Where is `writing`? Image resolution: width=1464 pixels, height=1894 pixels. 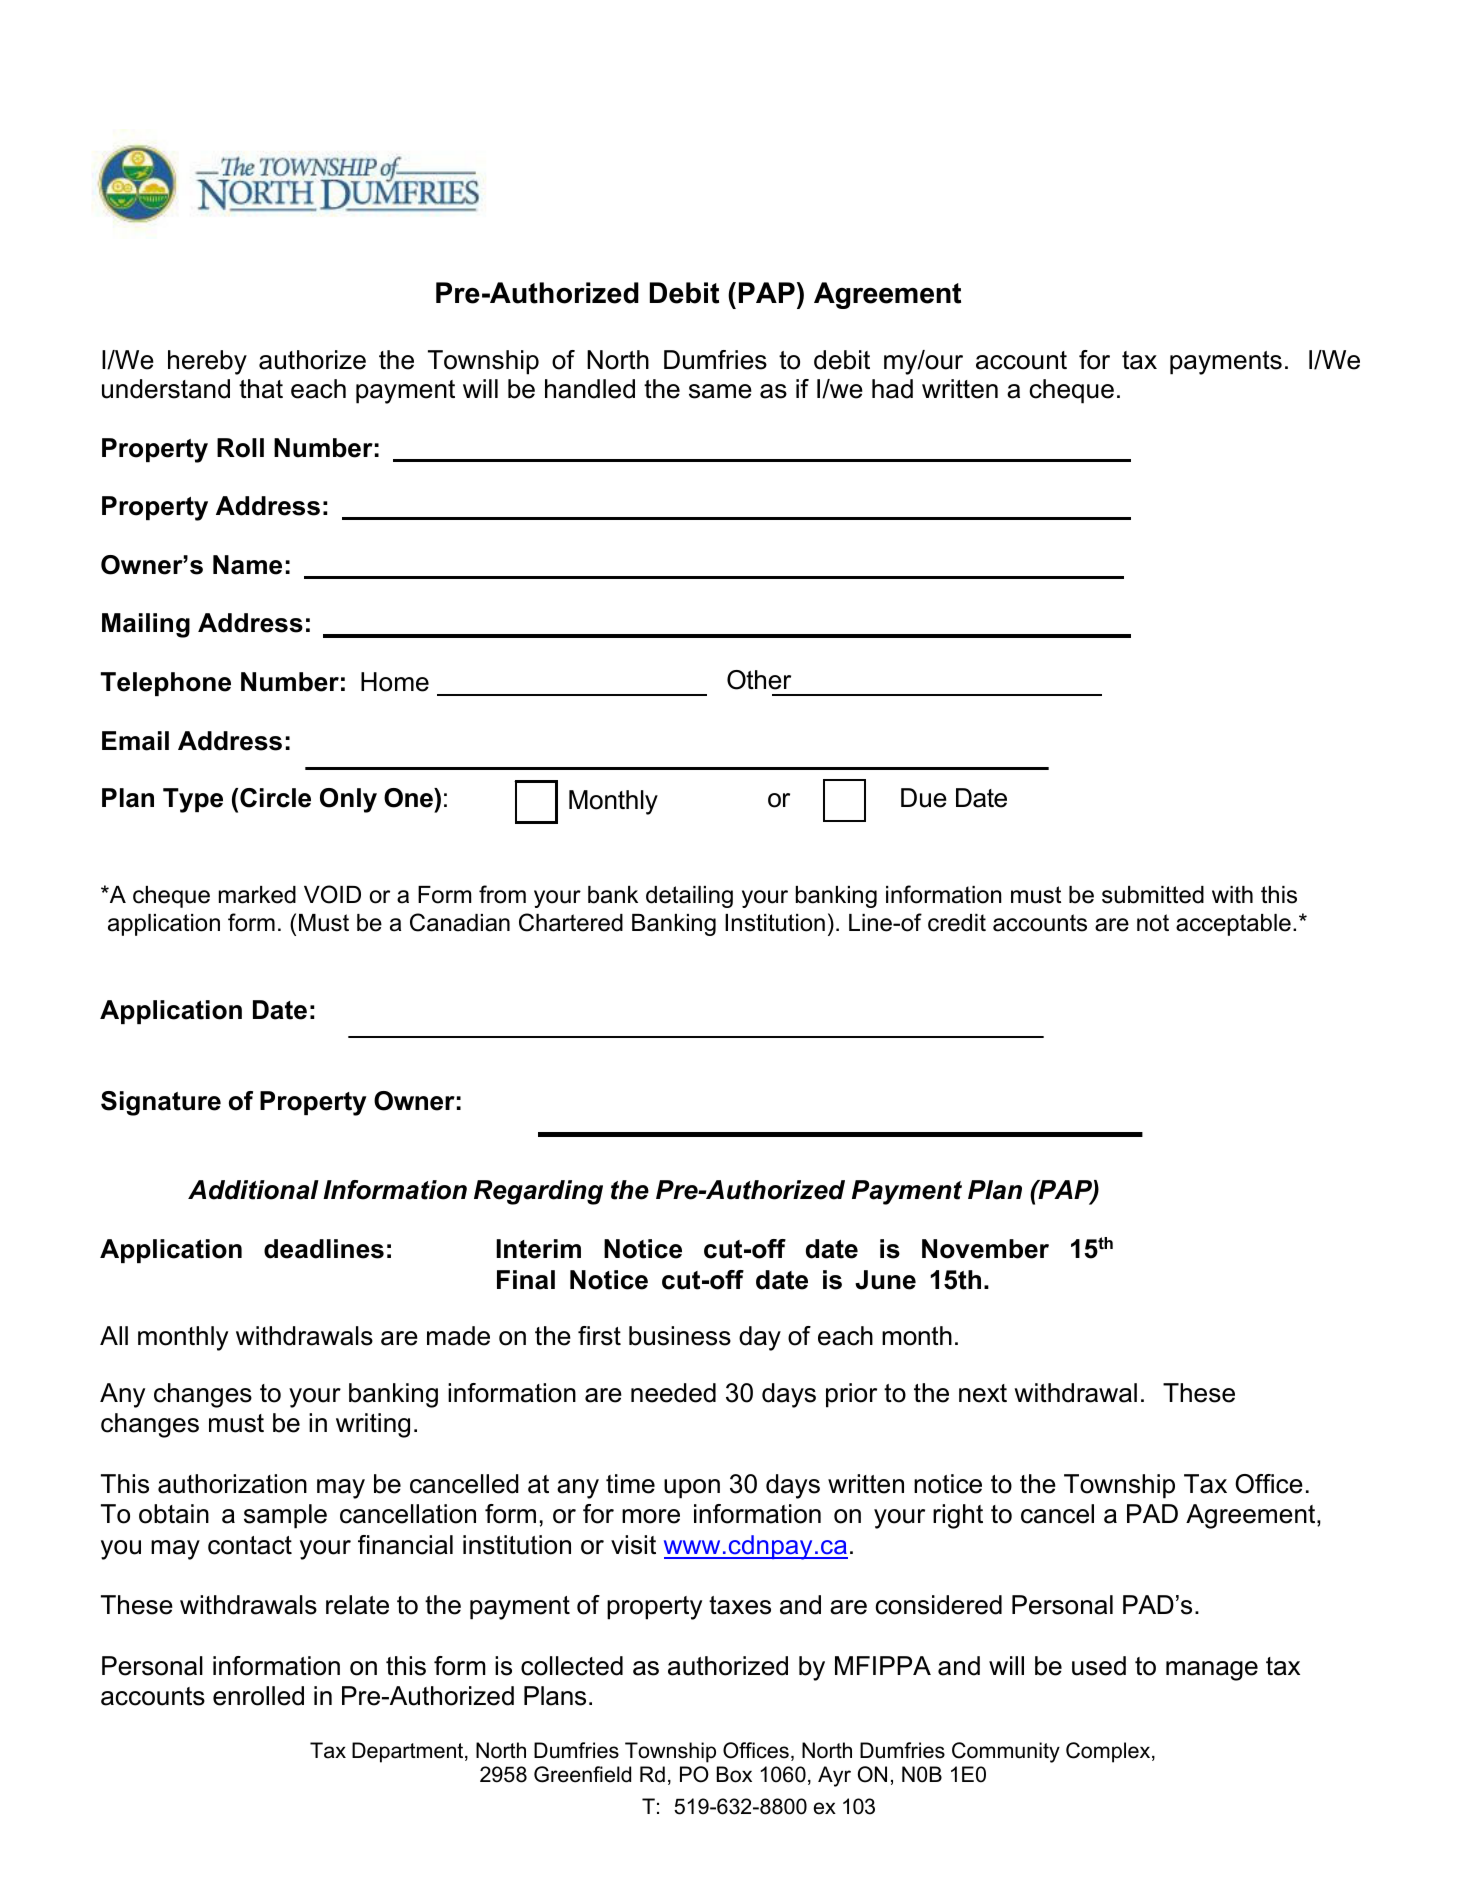 writing is located at coordinates (373, 1425).
